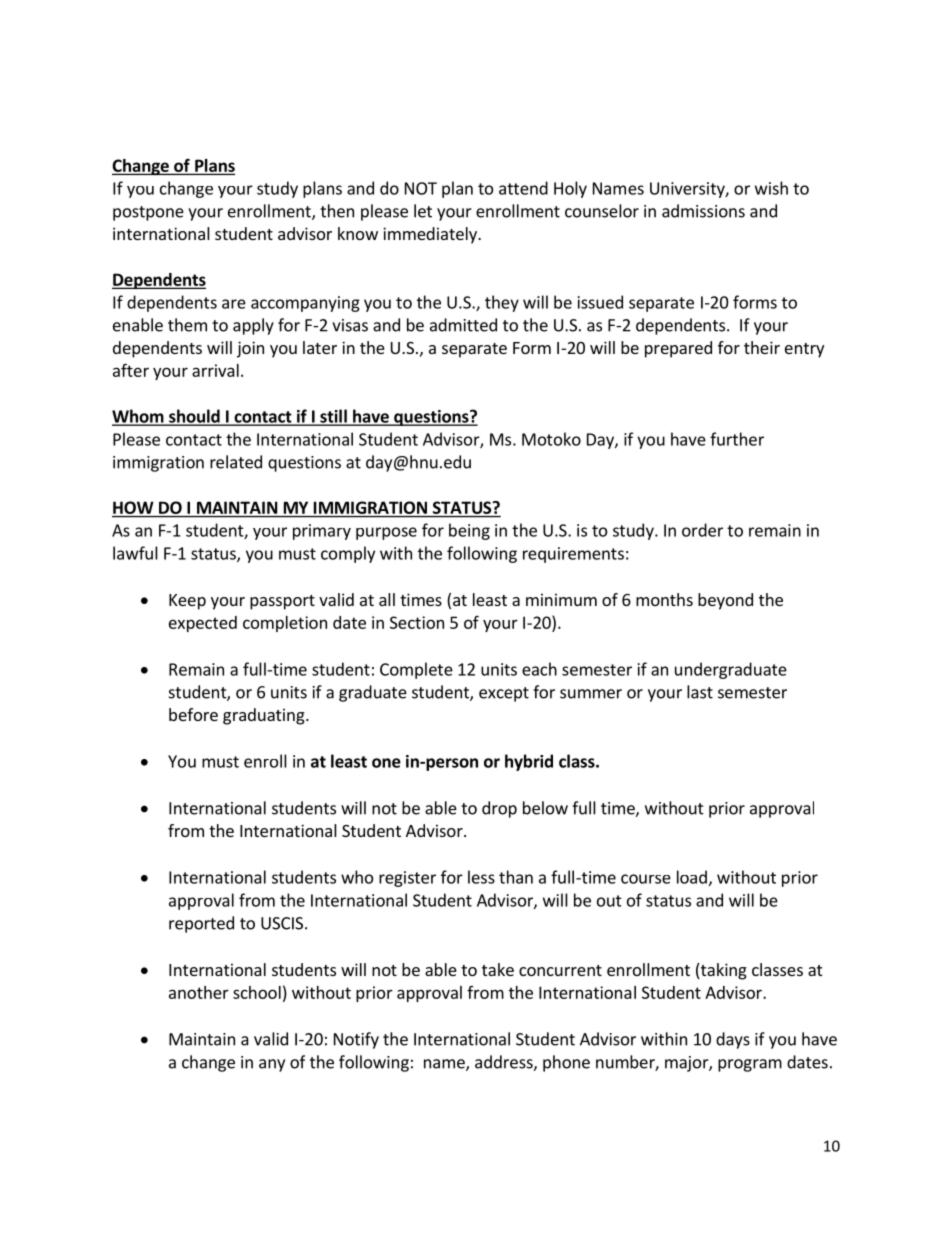  I want to click on their, so click(762, 347).
